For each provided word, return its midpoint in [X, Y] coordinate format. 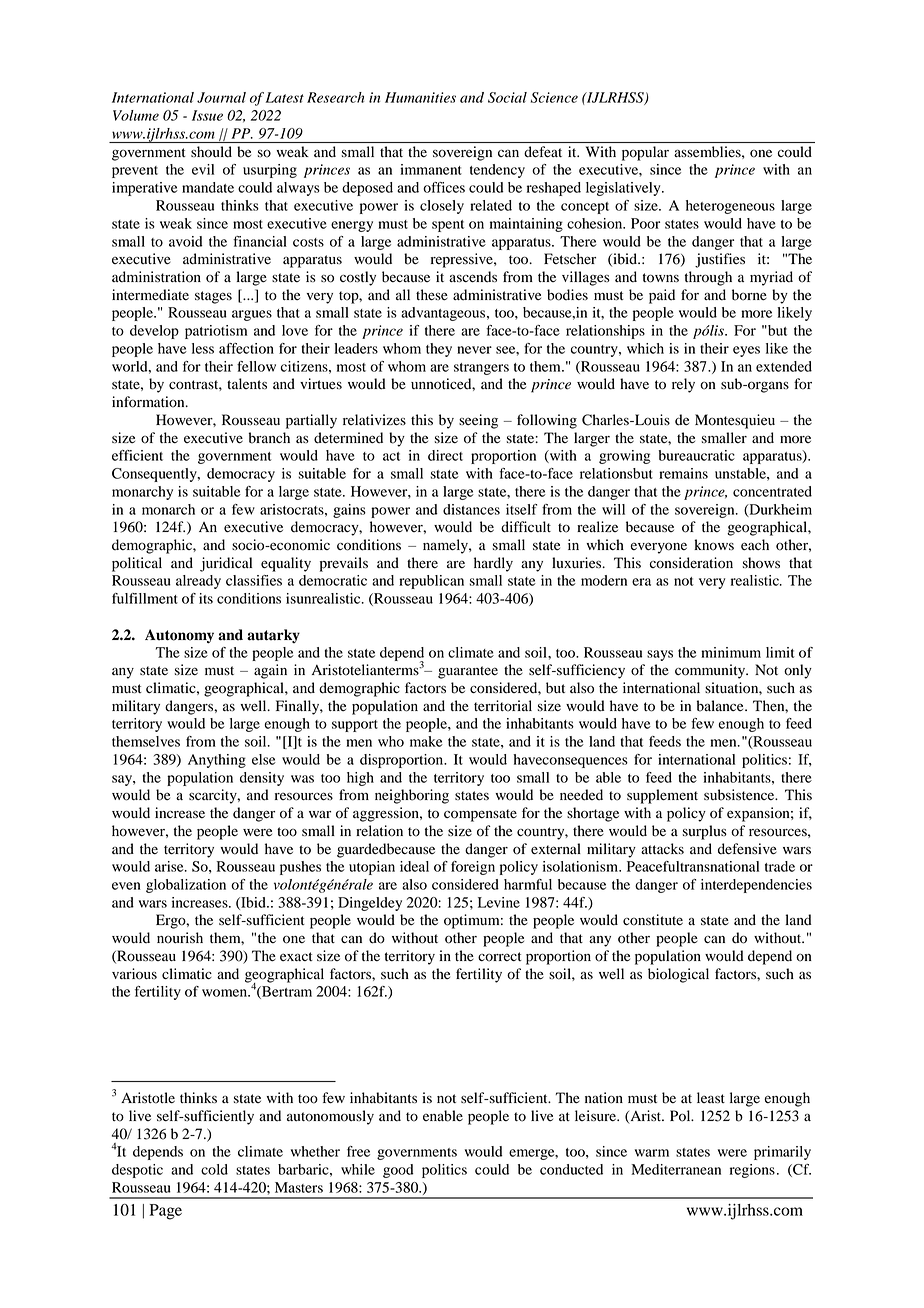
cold [214, 1169]
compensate [480, 815]
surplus [704, 832]
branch [269, 438]
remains [683, 473]
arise [170, 866]
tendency [497, 171]
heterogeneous [730, 207]
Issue [207, 115]
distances [471, 509]
